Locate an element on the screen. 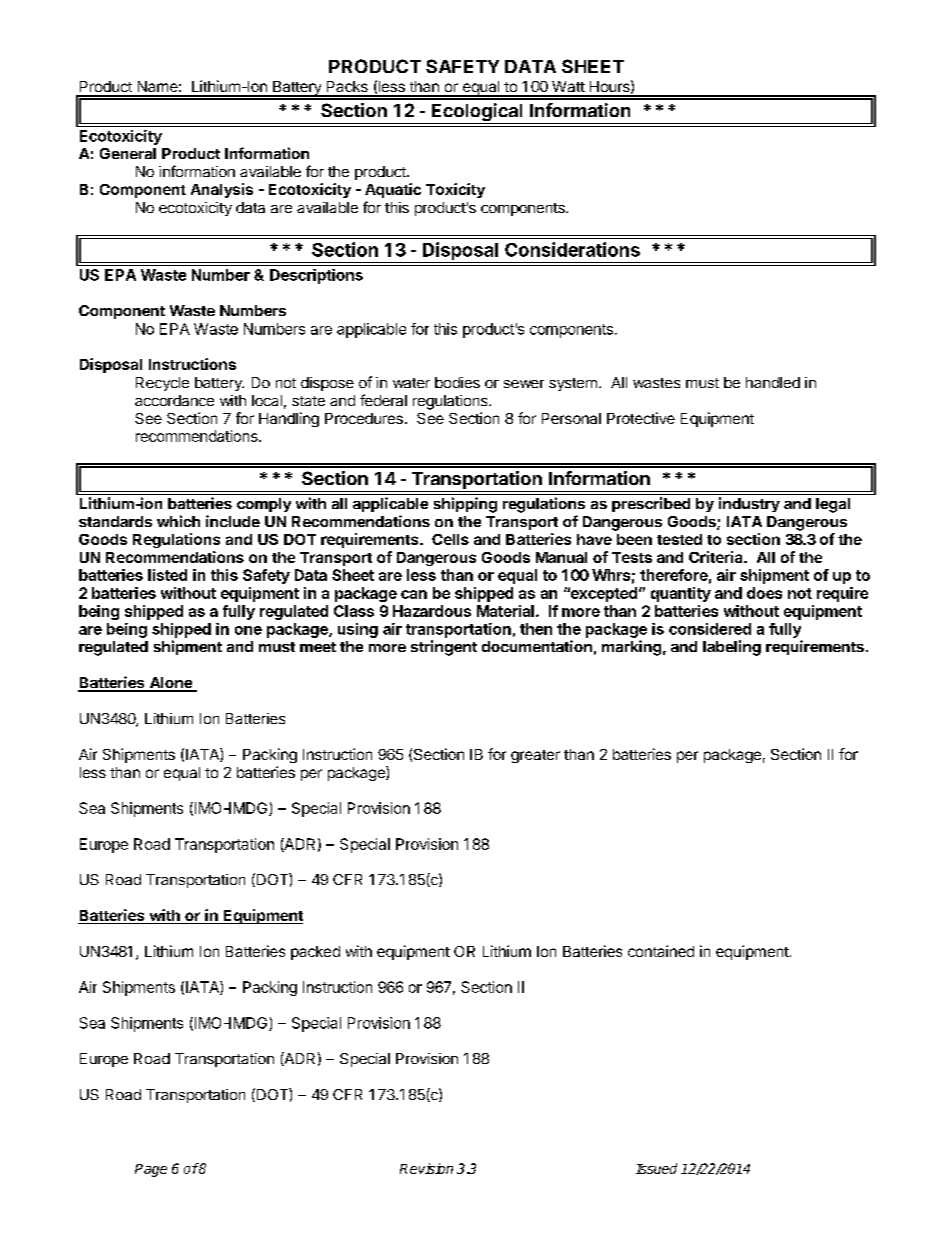 This screenshot has width=952, height=1233. Considerations is located at coordinates (572, 249).
